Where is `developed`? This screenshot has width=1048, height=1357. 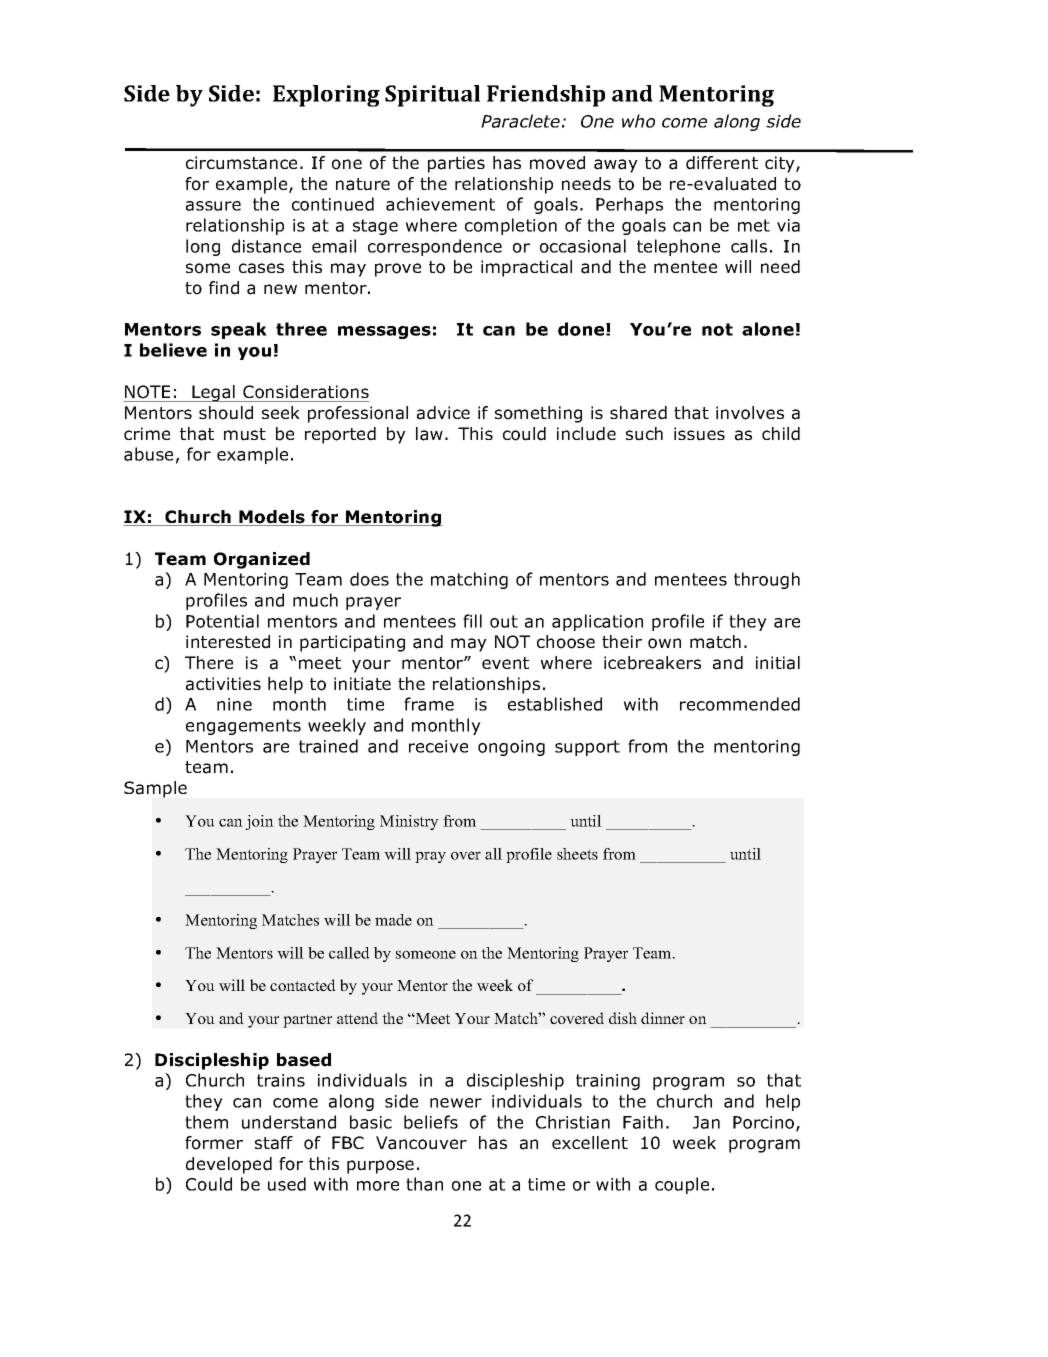
developed is located at coordinates (229, 1165).
